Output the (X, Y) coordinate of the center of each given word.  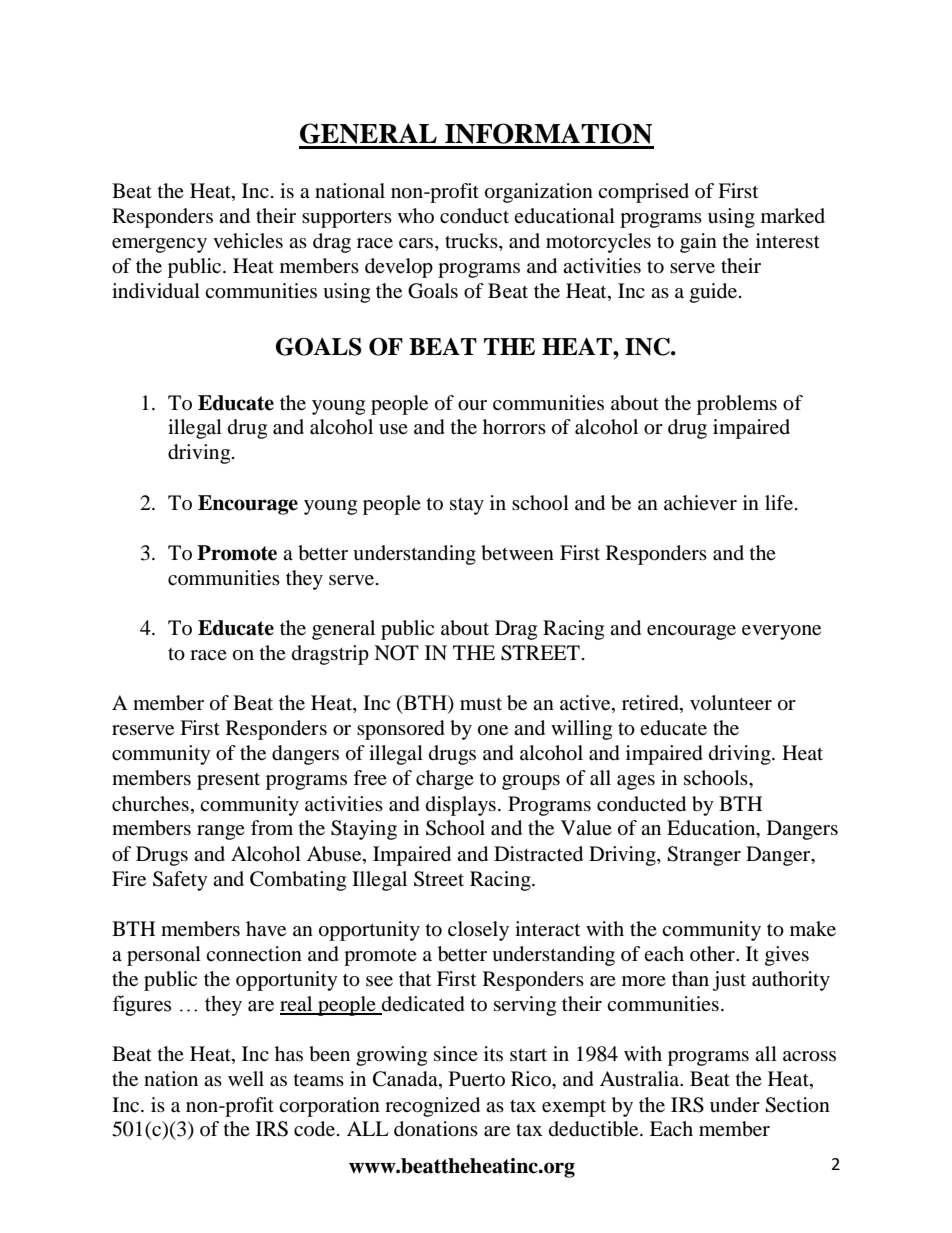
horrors (514, 427)
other (713, 953)
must (481, 704)
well (246, 1078)
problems (737, 405)
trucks (472, 242)
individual (156, 291)
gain (698, 243)
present (228, 781)
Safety (180, 881)
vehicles (248, 240)
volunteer (731, 703)
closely (478, 931)
